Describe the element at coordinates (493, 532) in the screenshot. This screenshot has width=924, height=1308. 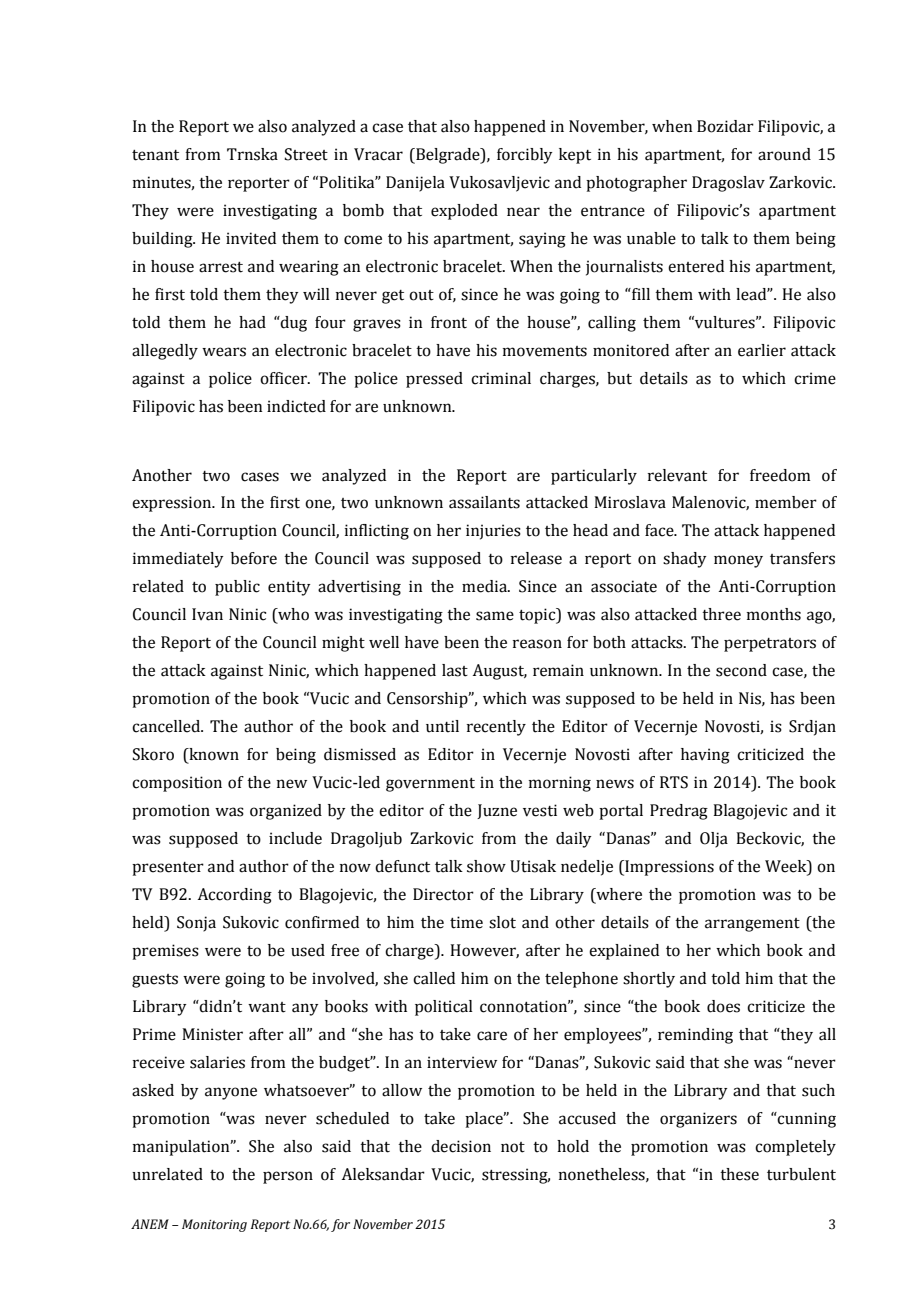
I see `injuries` at that location.
